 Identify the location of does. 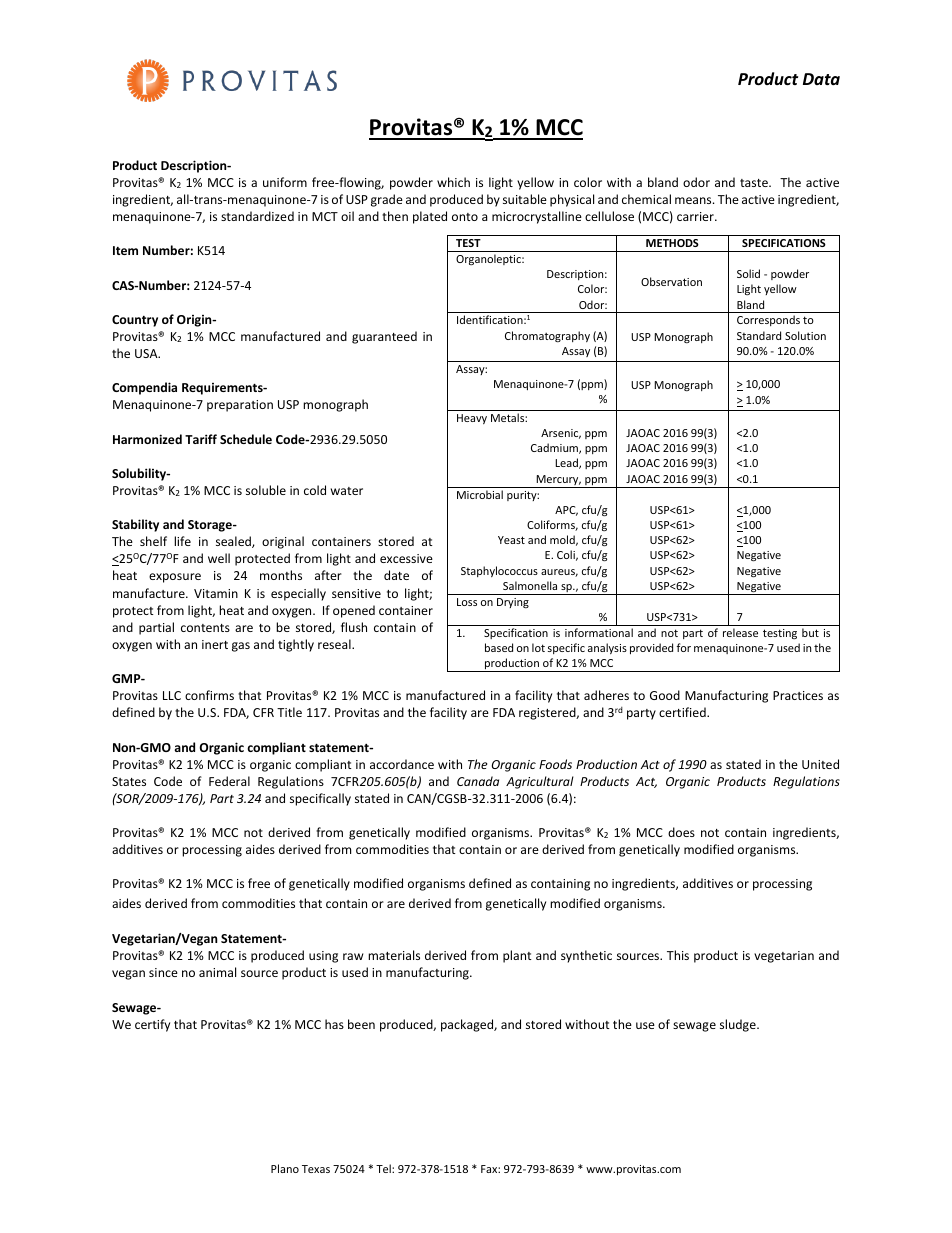
(681, 832).
